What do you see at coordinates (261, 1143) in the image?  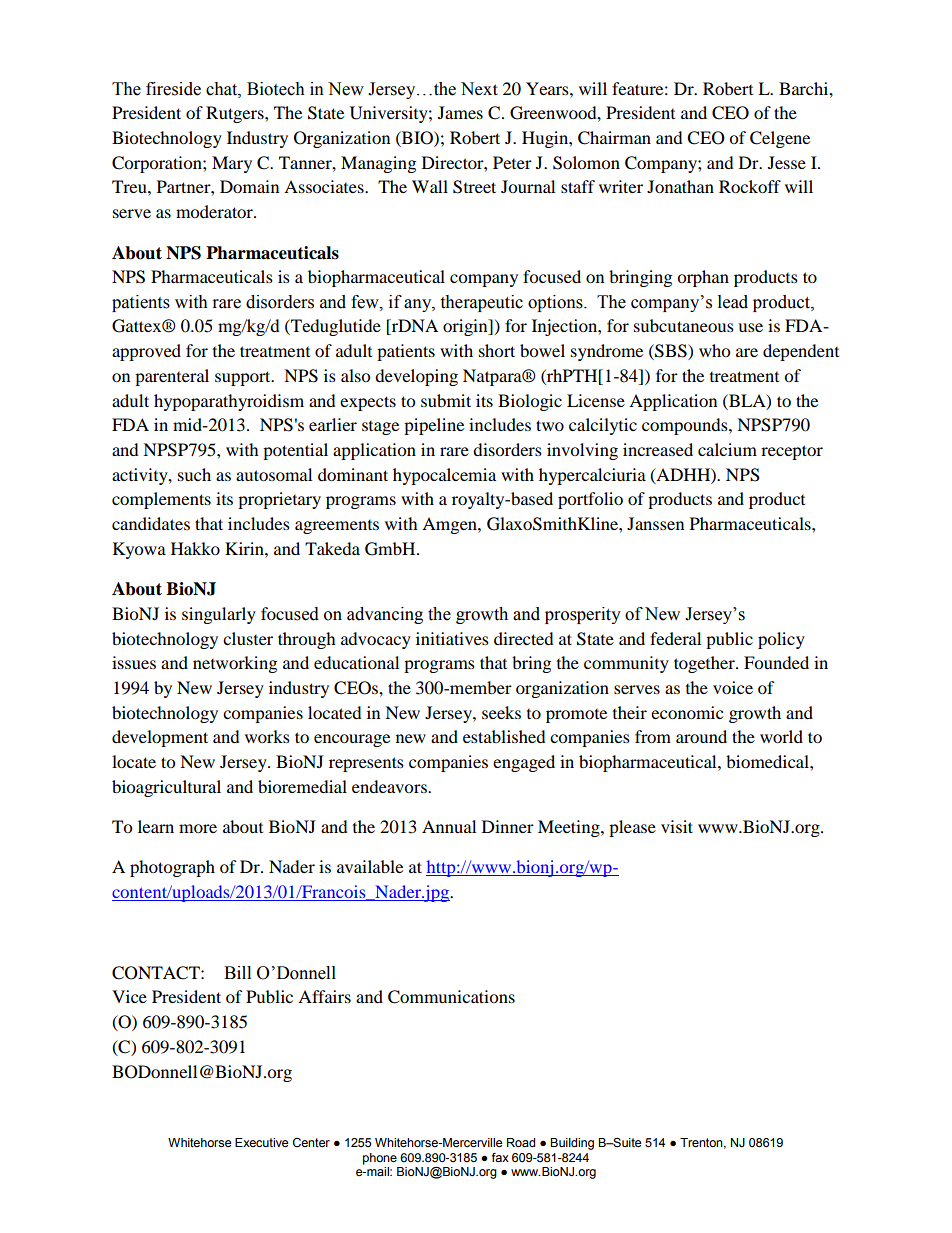 I see `Executive` at bounding box center [261, 1143].
